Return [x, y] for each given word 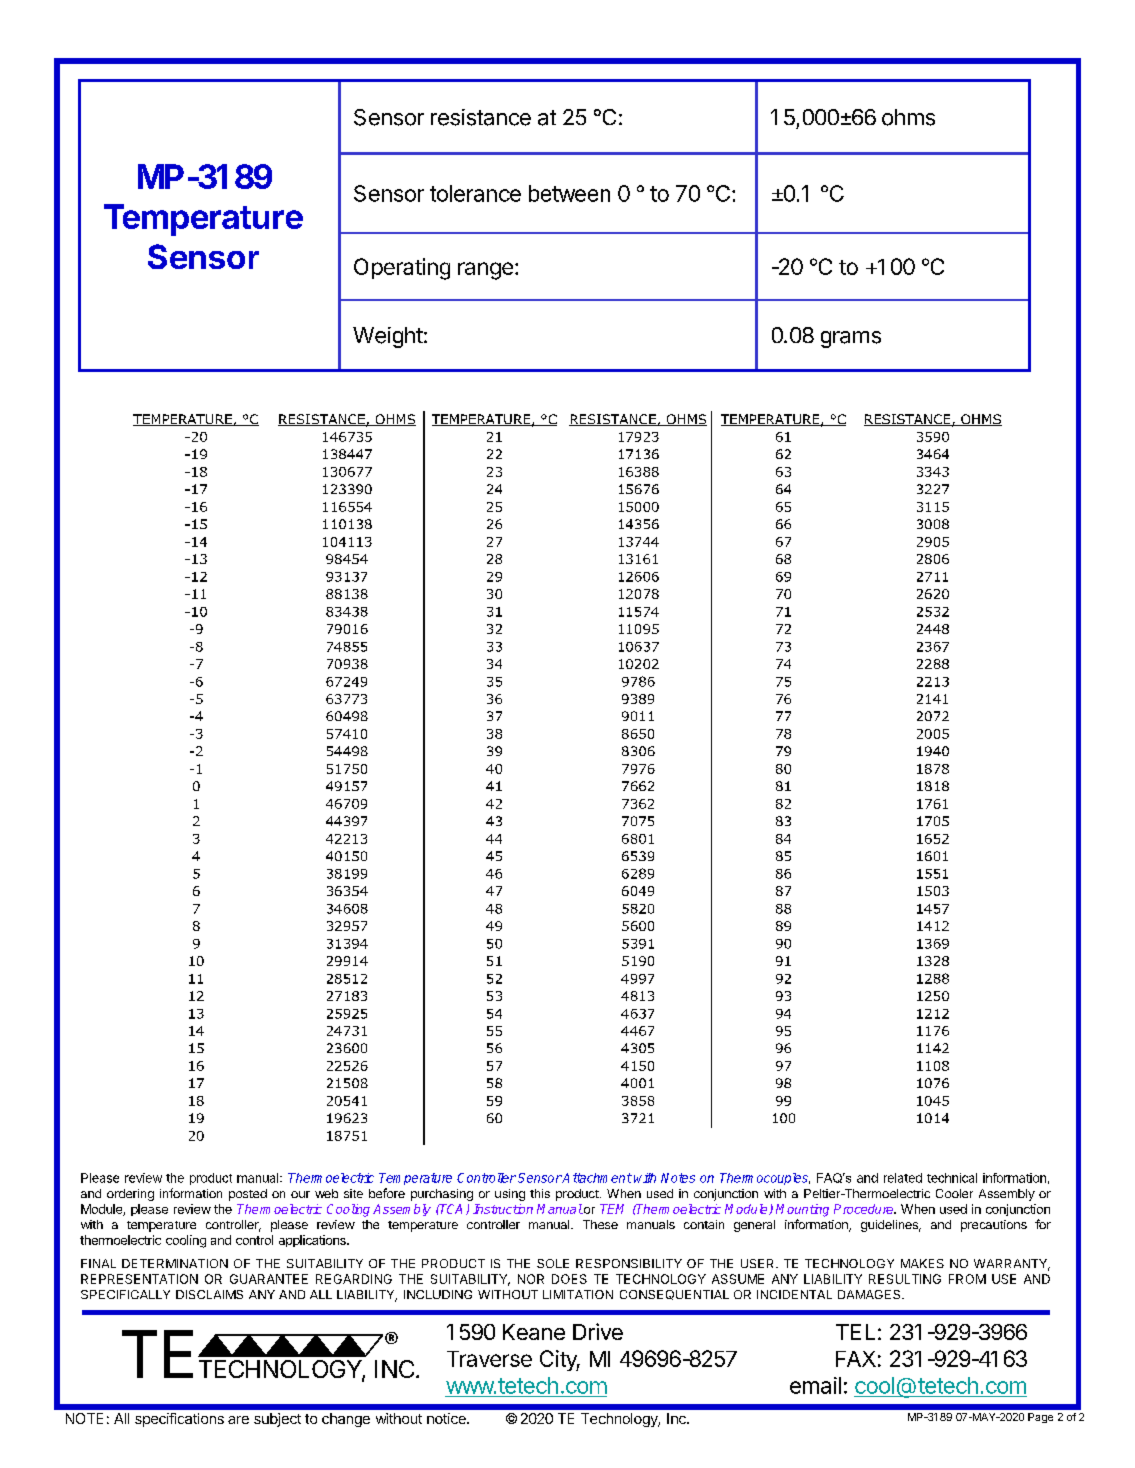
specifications [179, 1420]
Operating [402, 269]
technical [952, 1178]
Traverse [489, 1359]
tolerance [475, 193]
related [903, 1178]
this [540, 1193]
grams [851, 339]
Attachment [596, 1178]
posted [248, 1195]
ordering [130, 1195]
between [569, 193]
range [485, 271]
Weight [388, 337]
